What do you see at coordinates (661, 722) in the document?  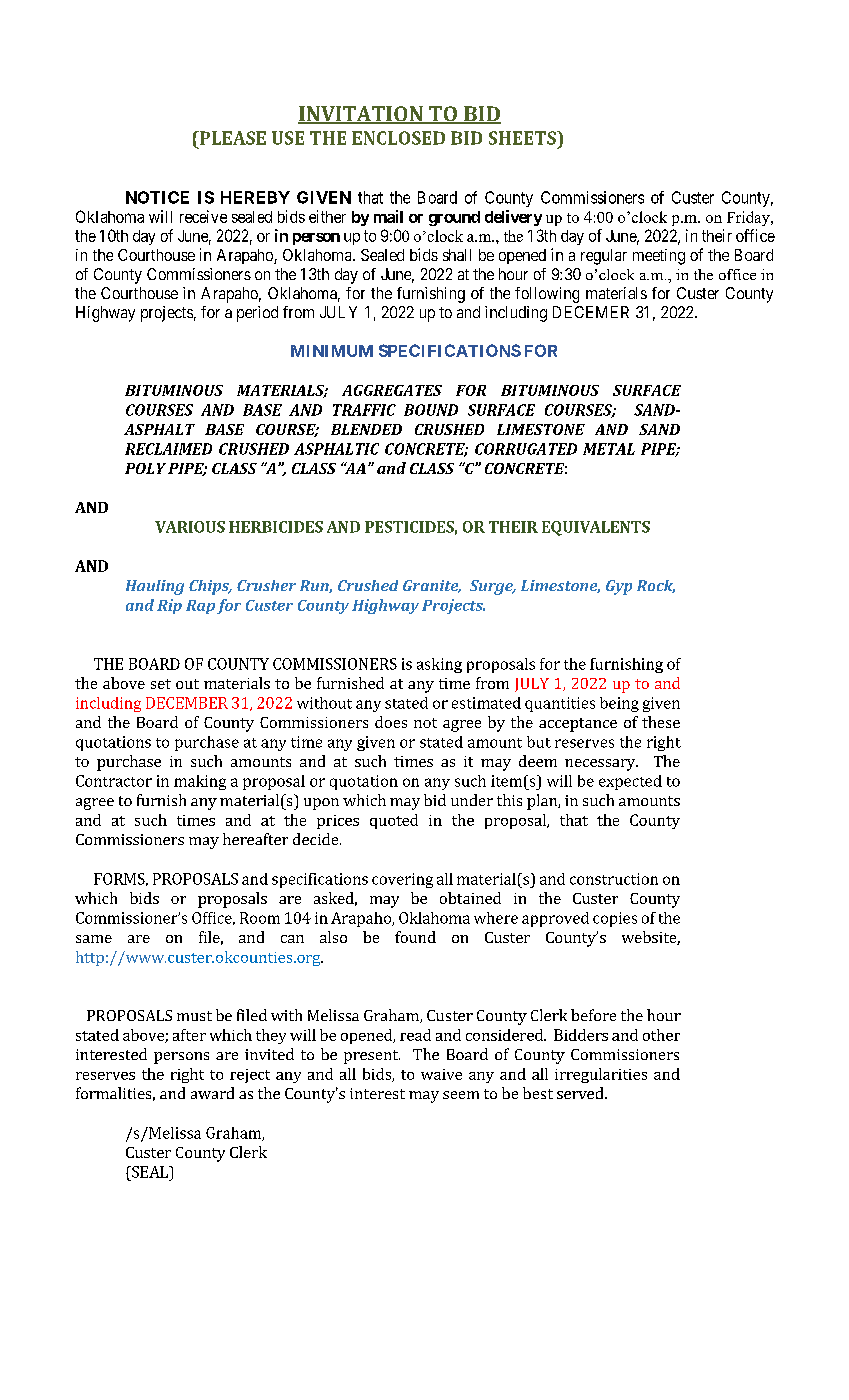 I see `these` at bounding box center [661, 722].
